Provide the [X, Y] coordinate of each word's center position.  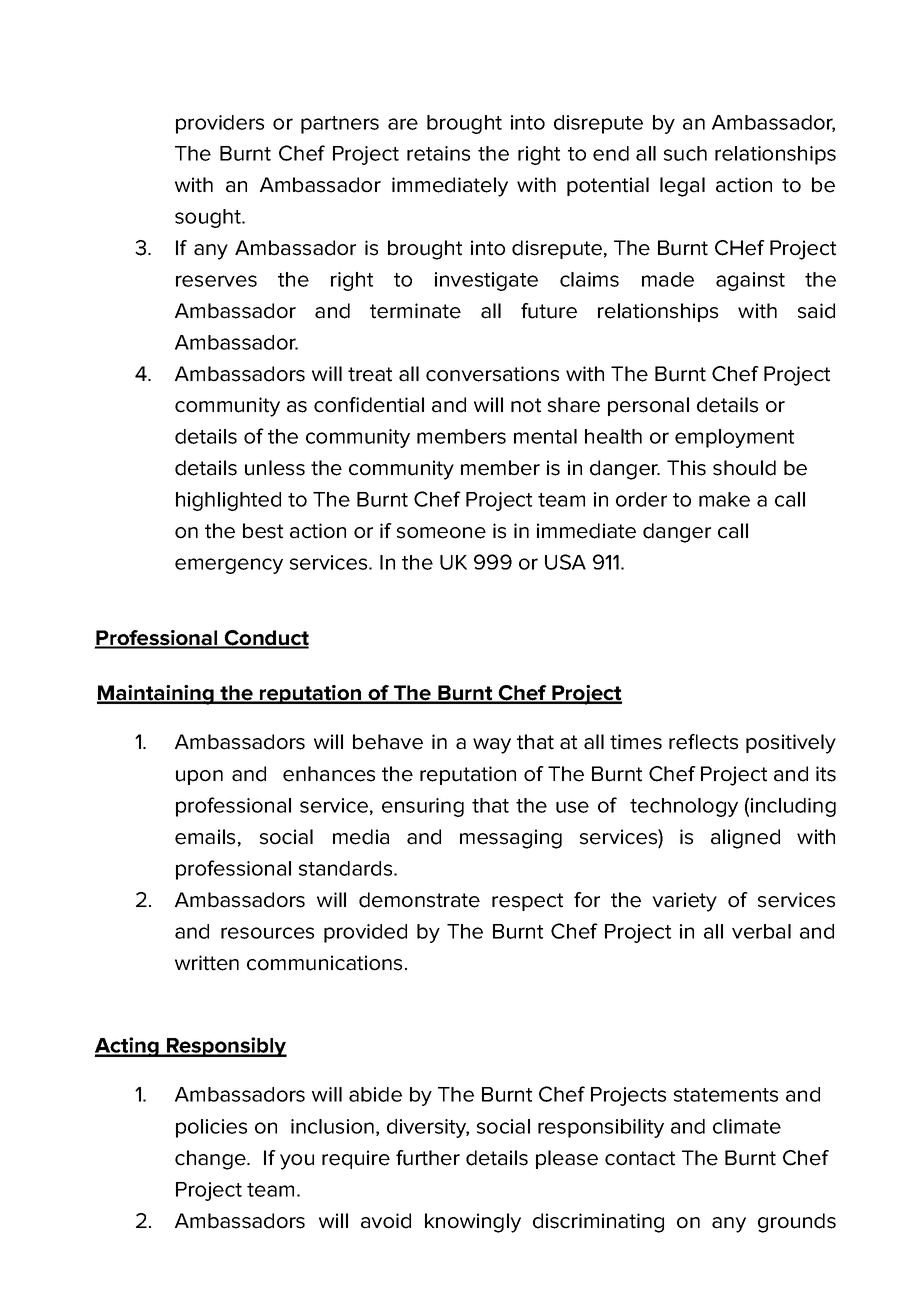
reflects [703, 742]
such [685, 153]
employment [734, 438]
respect [527, 902]
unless [275, 468]
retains [438, 153]
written [207, 963]
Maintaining [156, 695]
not [526, 405]
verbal [761, 931]
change [211, 1160]
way [492, 746]
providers [220, 124]
